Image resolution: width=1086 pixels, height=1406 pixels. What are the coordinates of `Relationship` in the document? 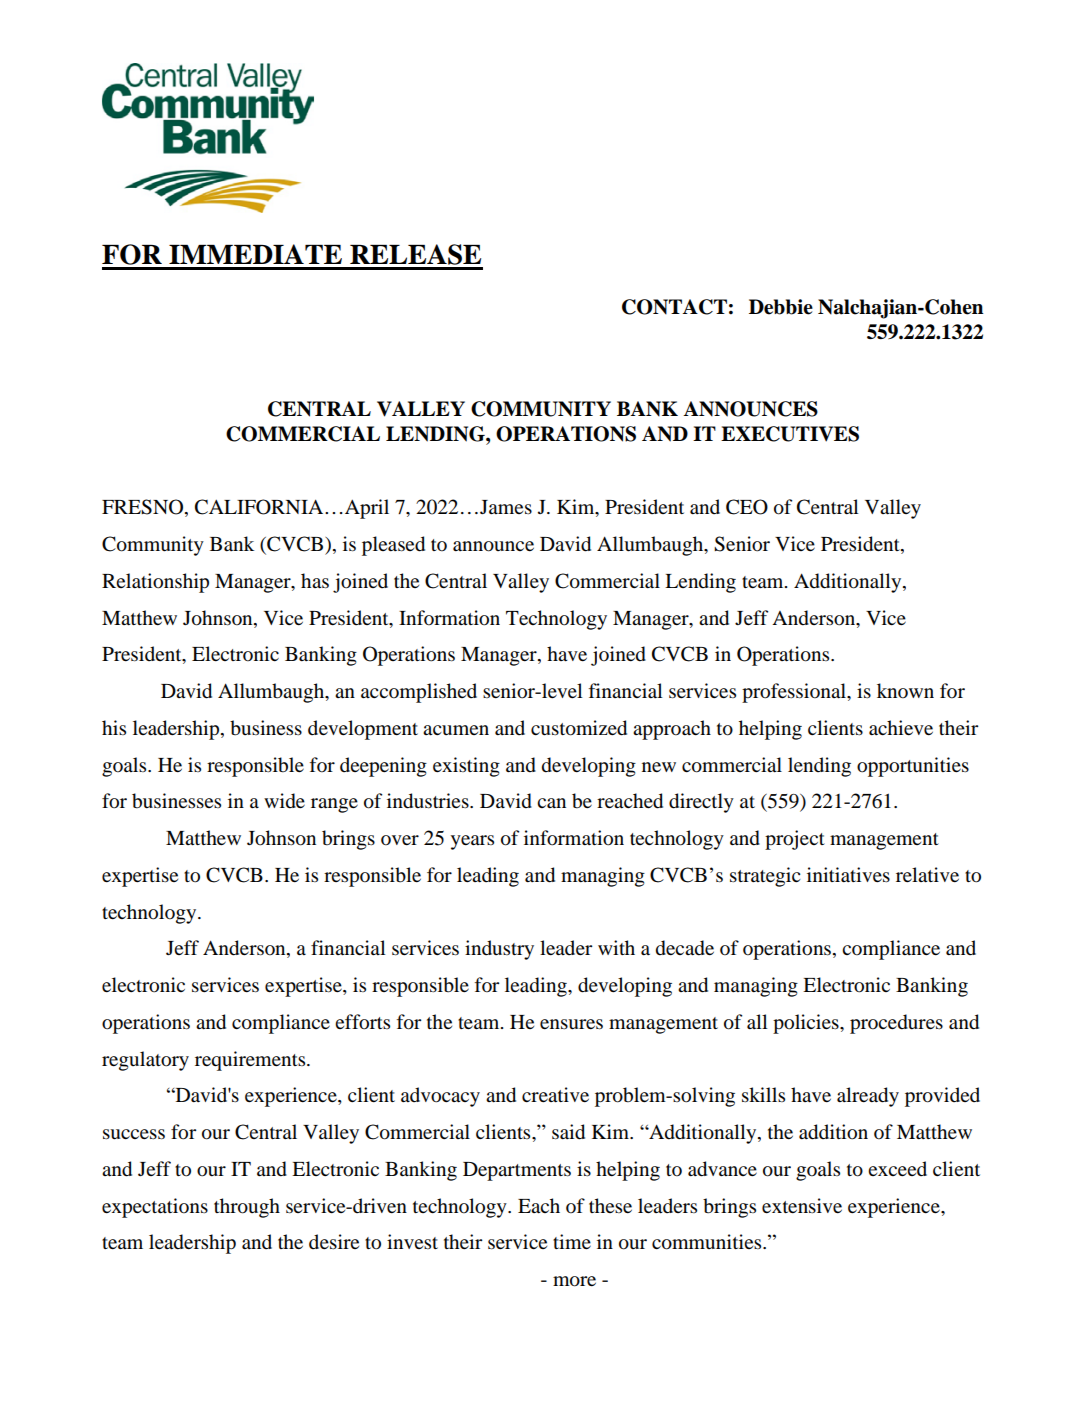 It's located at (155, 583).
